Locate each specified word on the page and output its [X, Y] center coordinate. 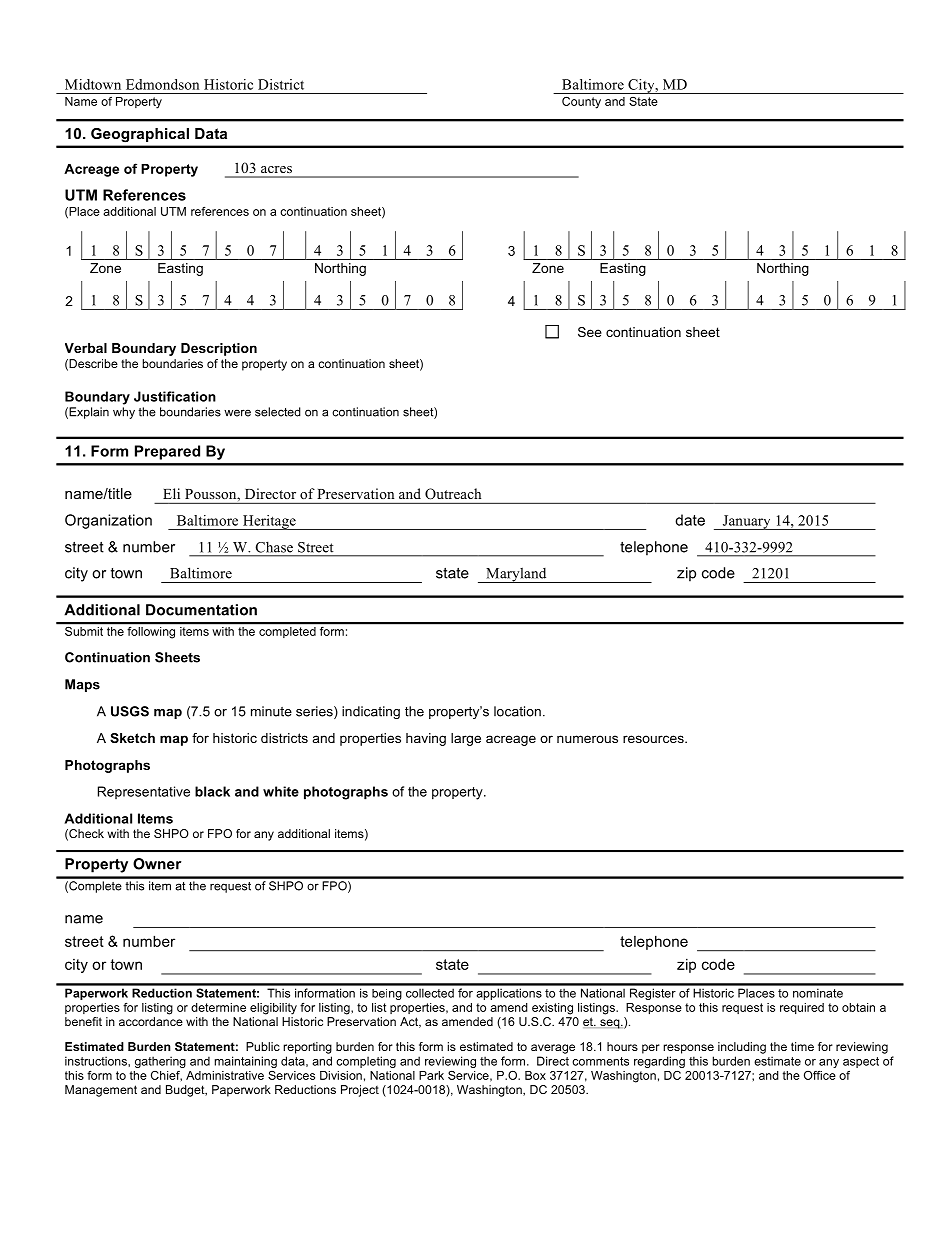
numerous [587, 739]
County [581, 103]
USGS [130, 711]
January [746, 522]
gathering [160, 1062]
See [590, 332]
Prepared [167, 452]
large [466, 739]
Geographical [140, 135]
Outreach [453, 493]
